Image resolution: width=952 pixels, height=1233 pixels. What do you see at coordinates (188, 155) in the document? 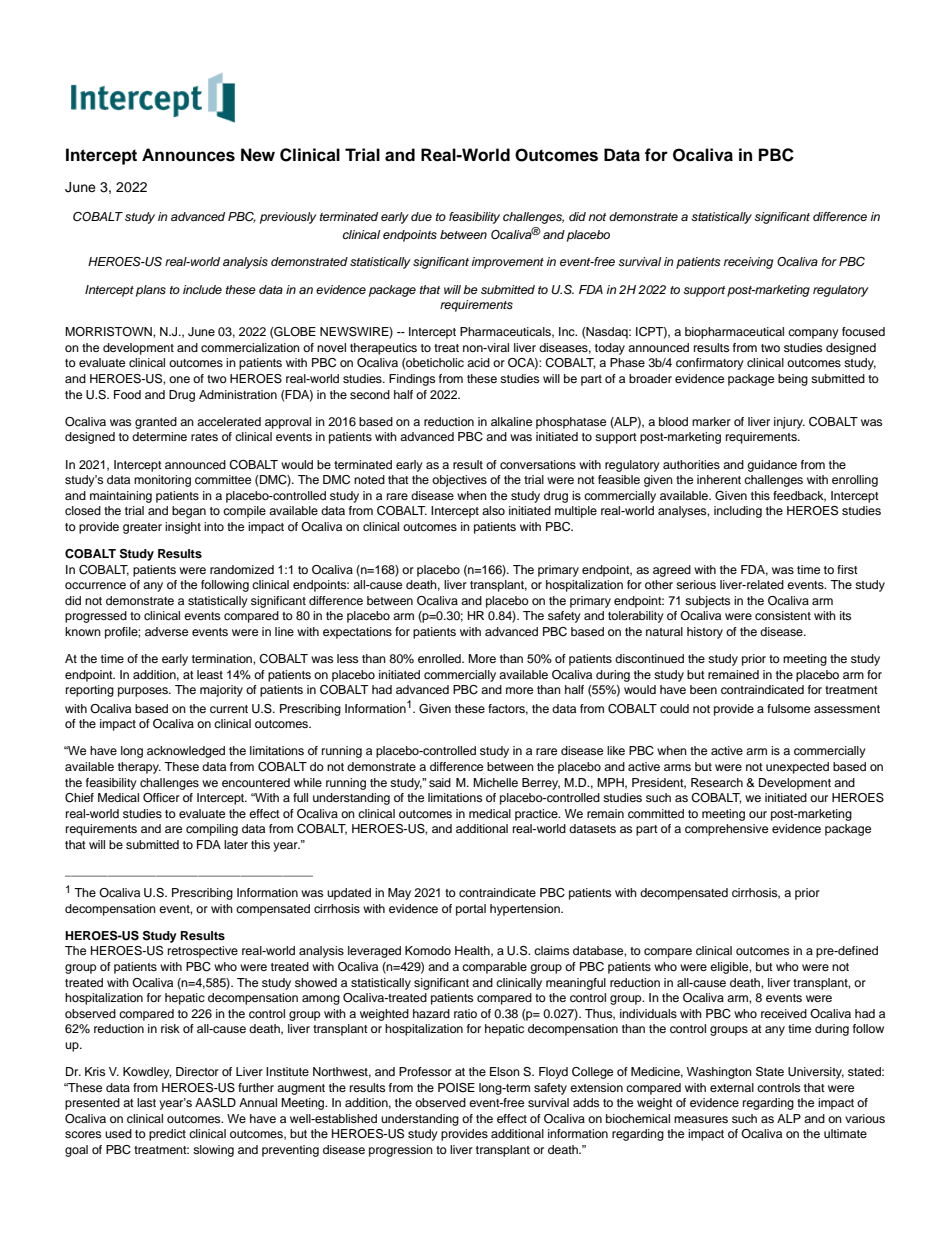
I see `Announces` at bounding box center [188, 155].
